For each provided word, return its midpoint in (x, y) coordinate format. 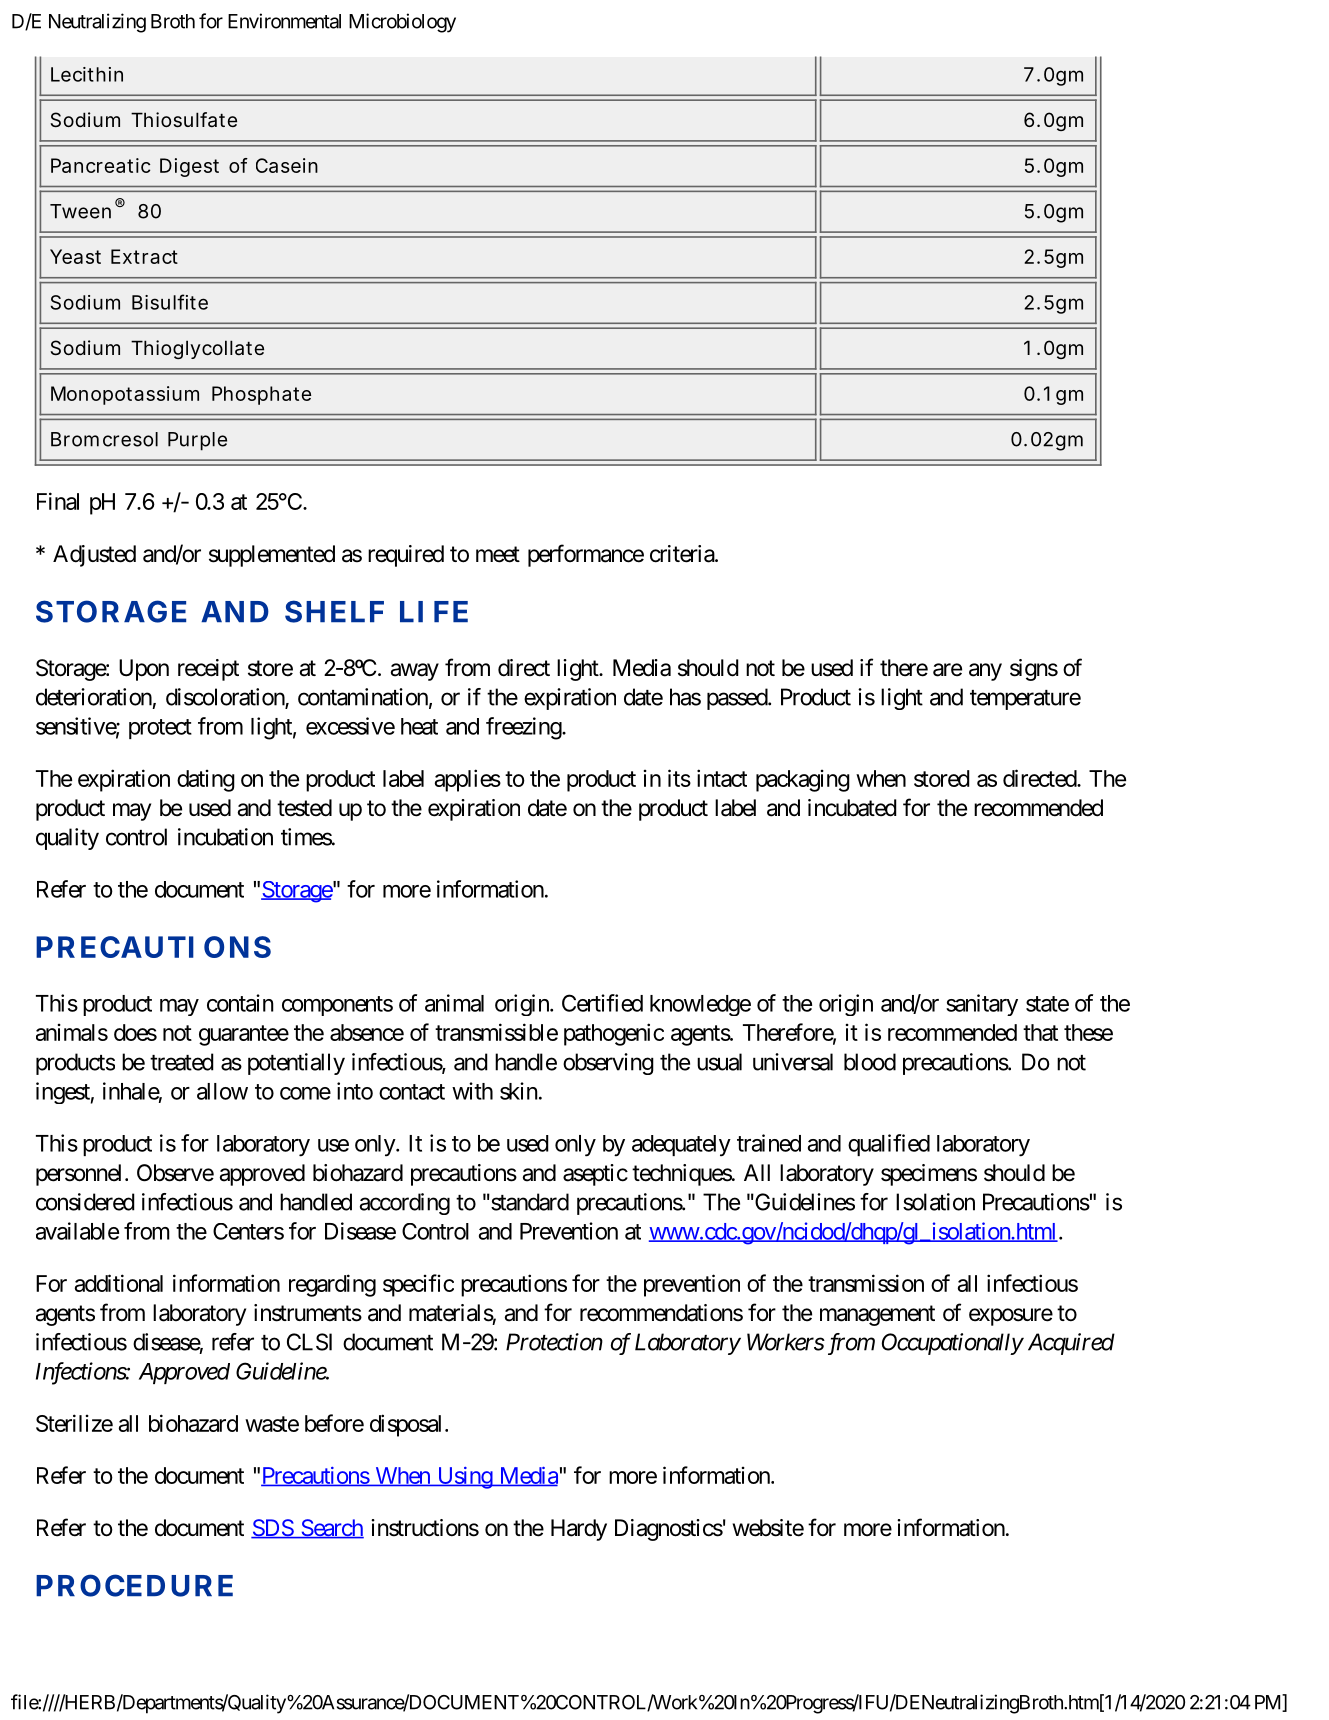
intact (722, 778)
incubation (225, 837)
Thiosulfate (184, 120)
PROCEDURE (134, 1585)
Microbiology (402, 23)
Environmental (284, 21)
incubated (852, 808)
